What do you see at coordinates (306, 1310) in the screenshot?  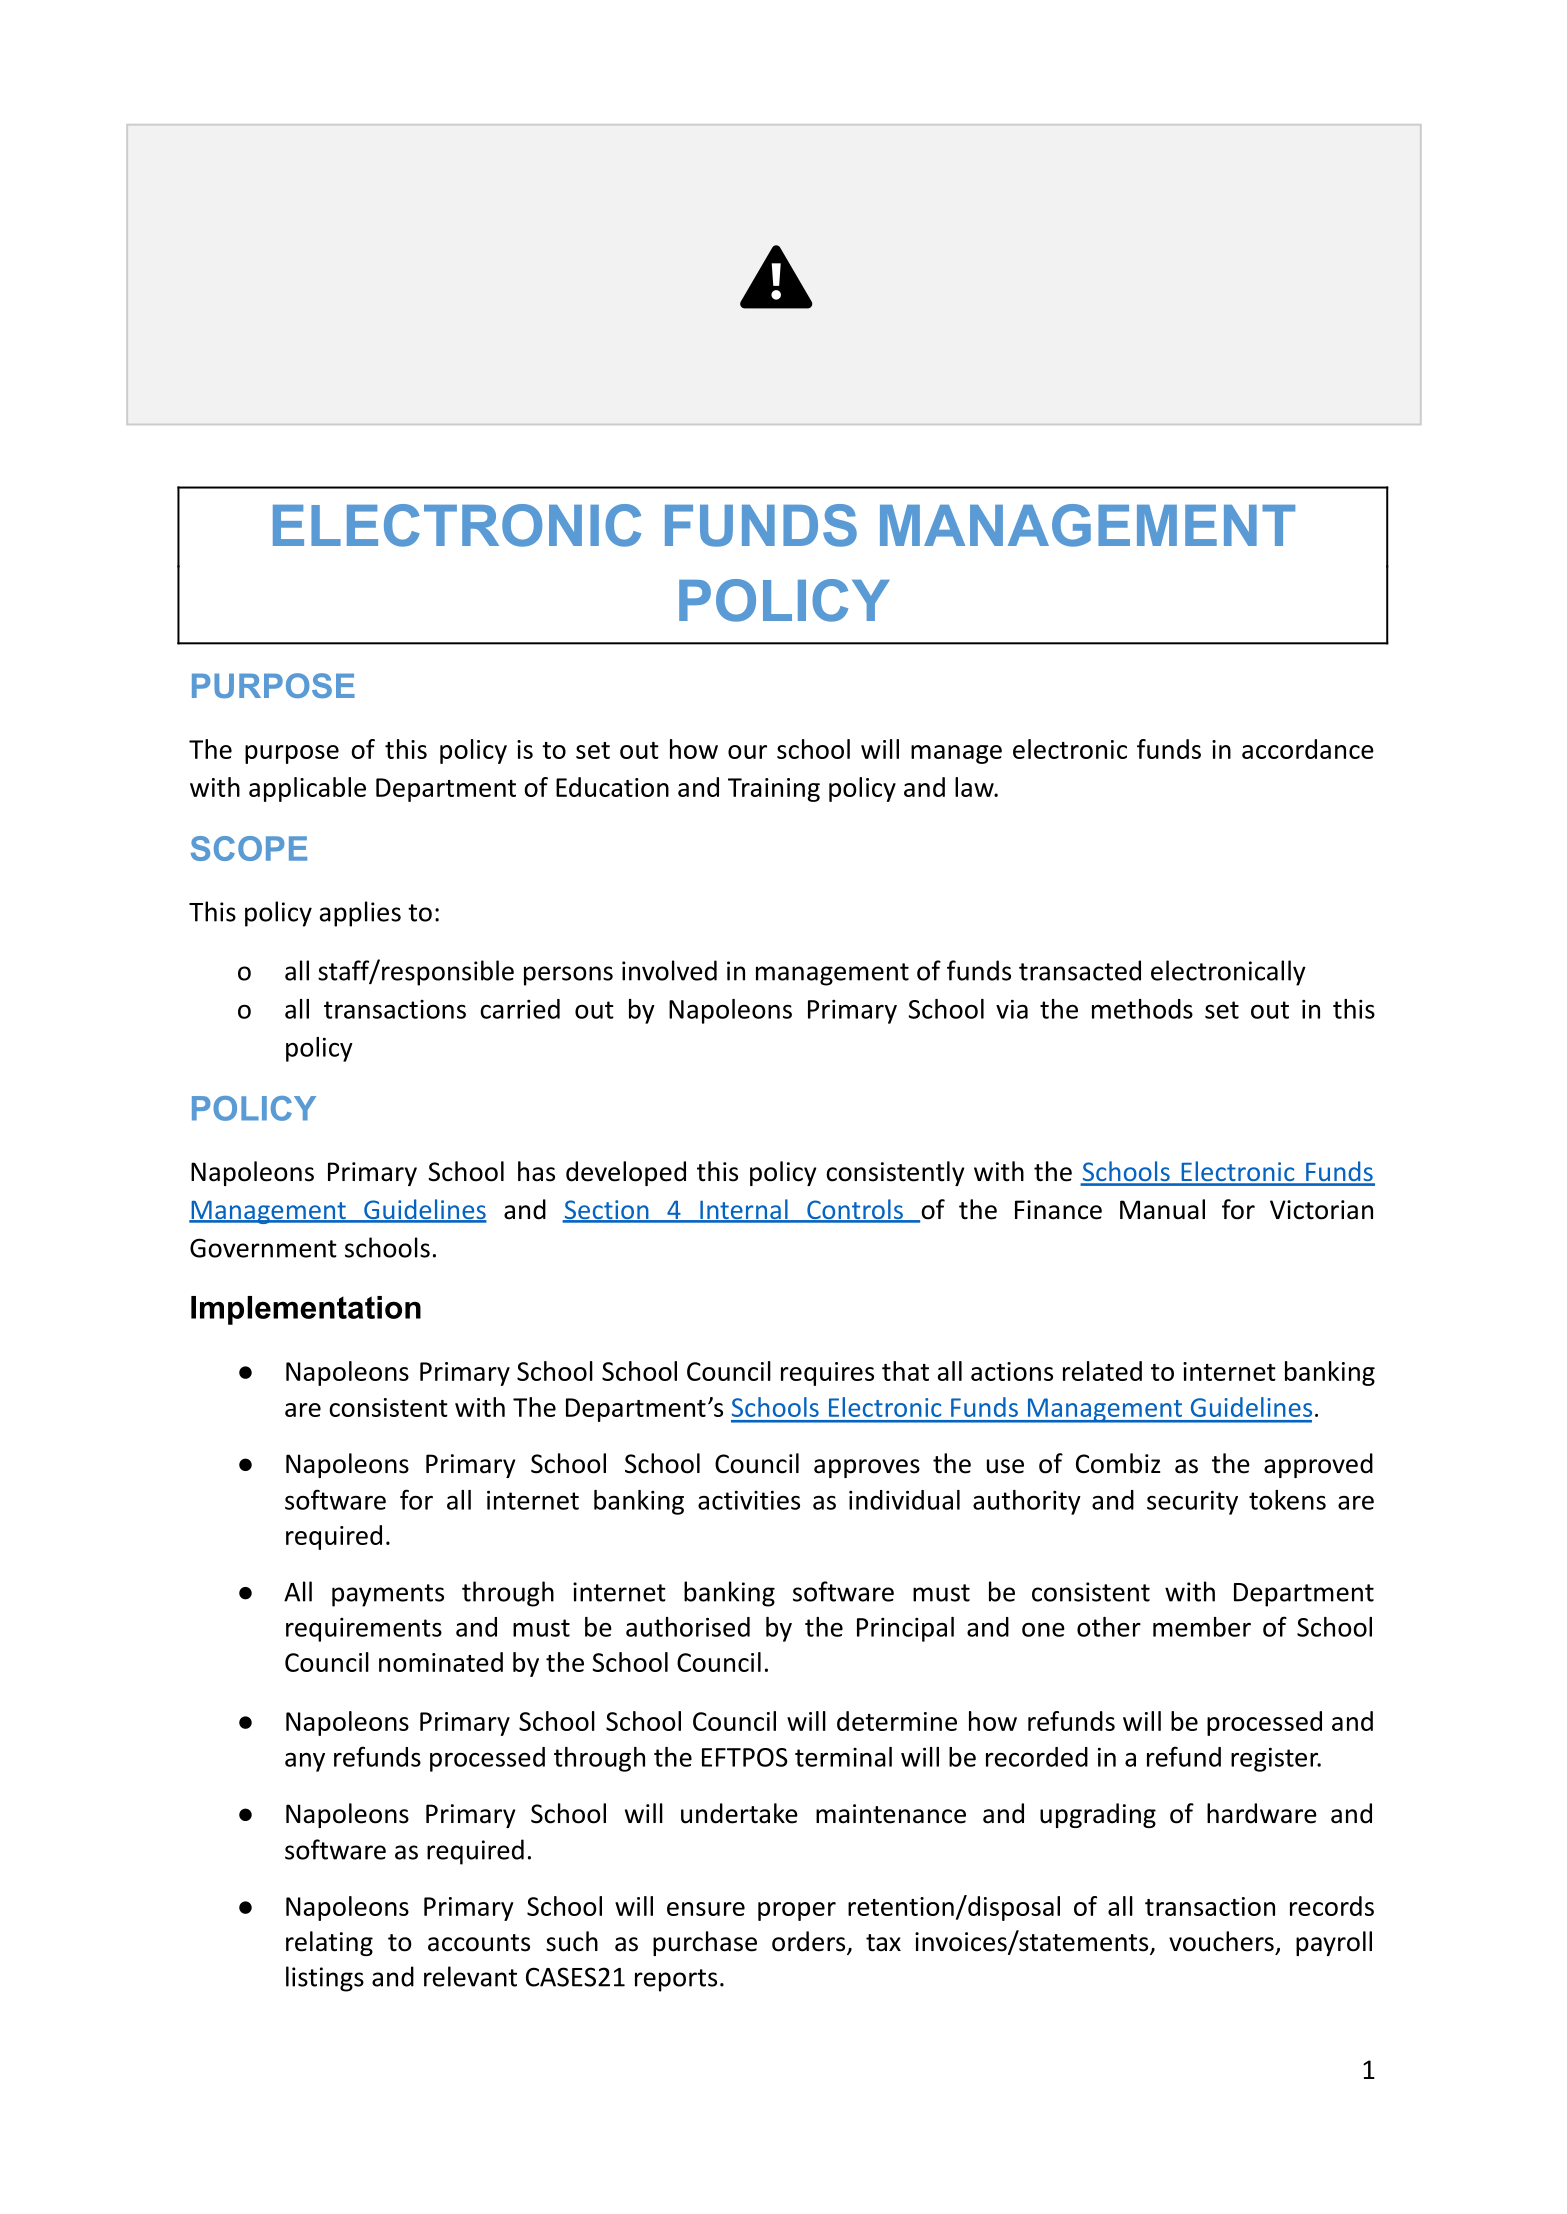 I see `Implementation` at bounding box center [306, 1310].
